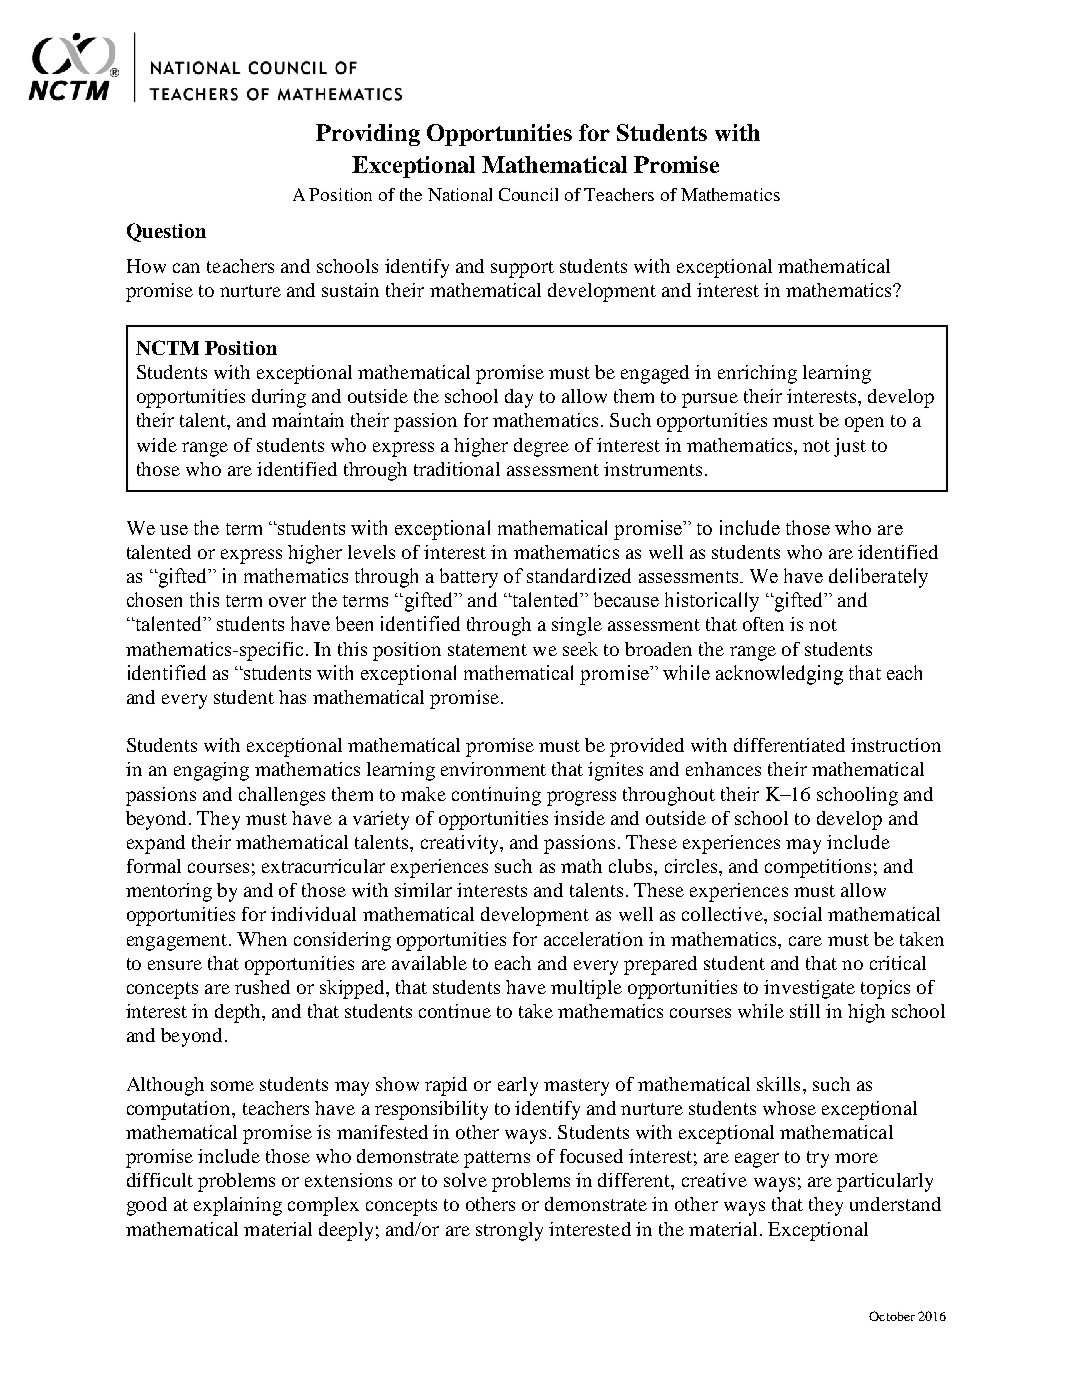 Image resolution: width=1072 pixels, height=1387 pixels. Describe the element at coordinates (287, 602) in the screenshot. I see `over` at that location.
